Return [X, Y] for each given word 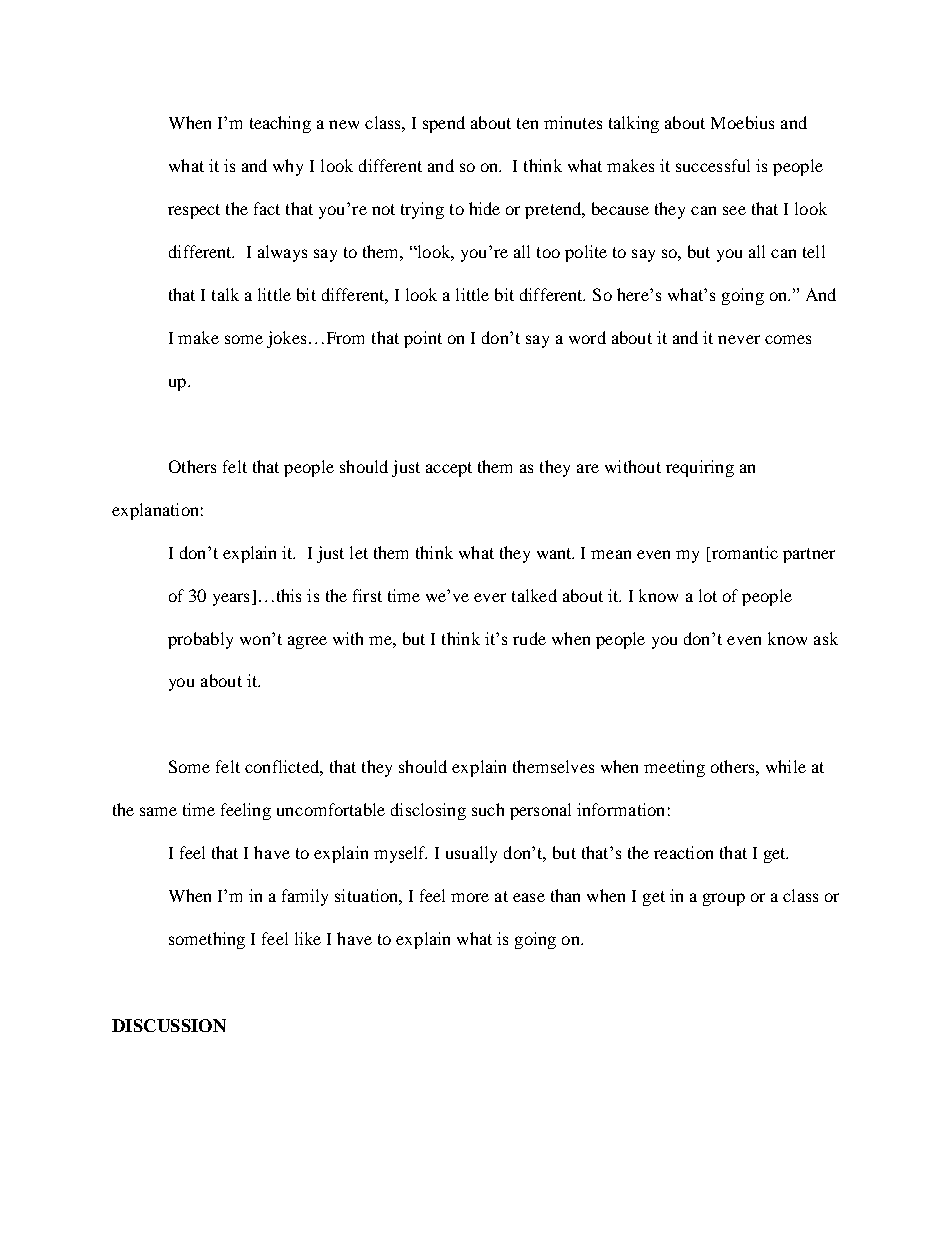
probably [200, 640]
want [555, 553]
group [724, 899]
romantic [743, 552]
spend [444, 124]
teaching [280, 124]
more [470, 897]
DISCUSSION [169, 1025]
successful [713, 165]
